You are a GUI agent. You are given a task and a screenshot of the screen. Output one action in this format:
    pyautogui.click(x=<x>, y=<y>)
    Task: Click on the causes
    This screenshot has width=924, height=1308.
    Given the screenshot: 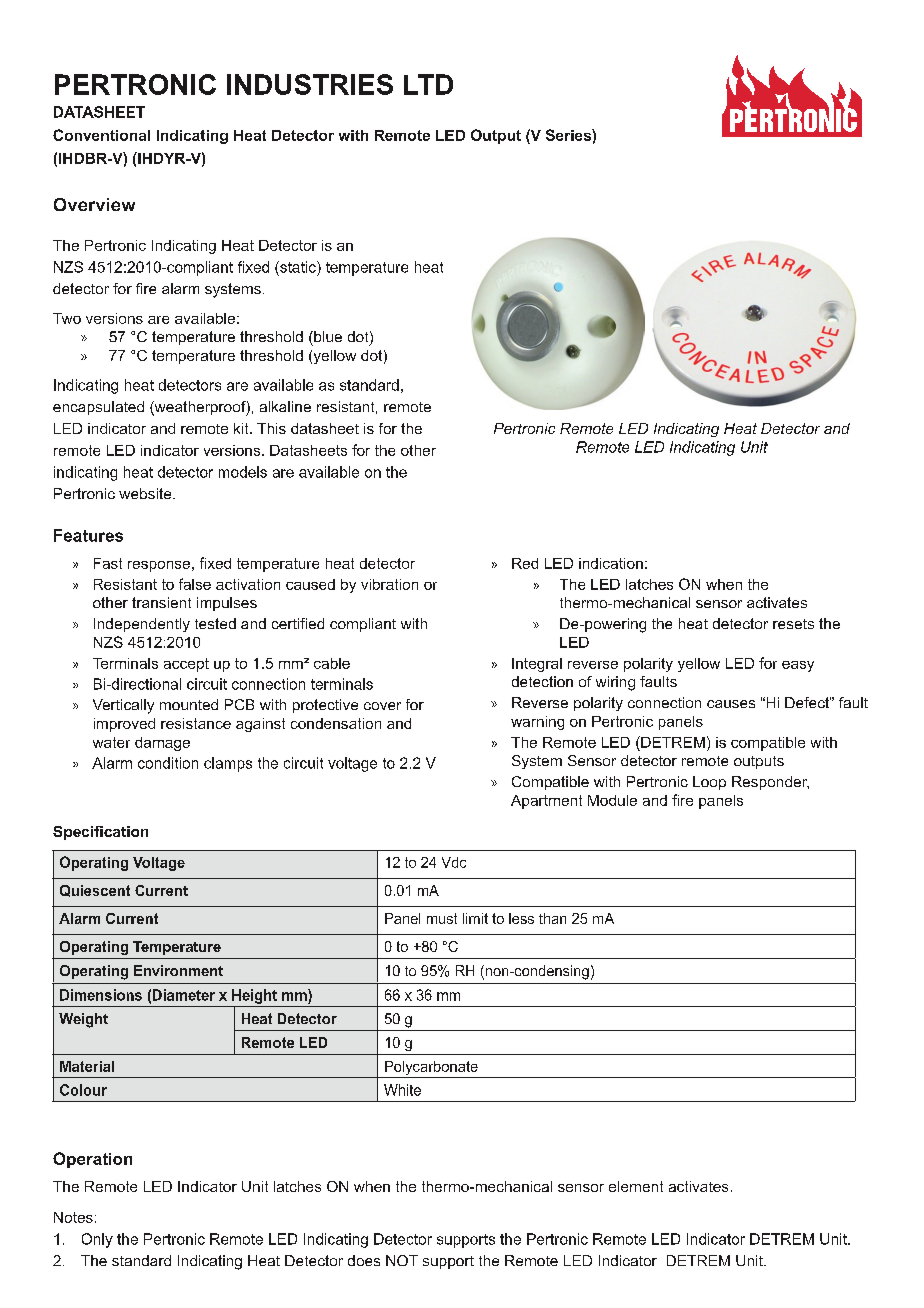 What is the action you would take?
    pyautogui.click(x=731, y=704)
